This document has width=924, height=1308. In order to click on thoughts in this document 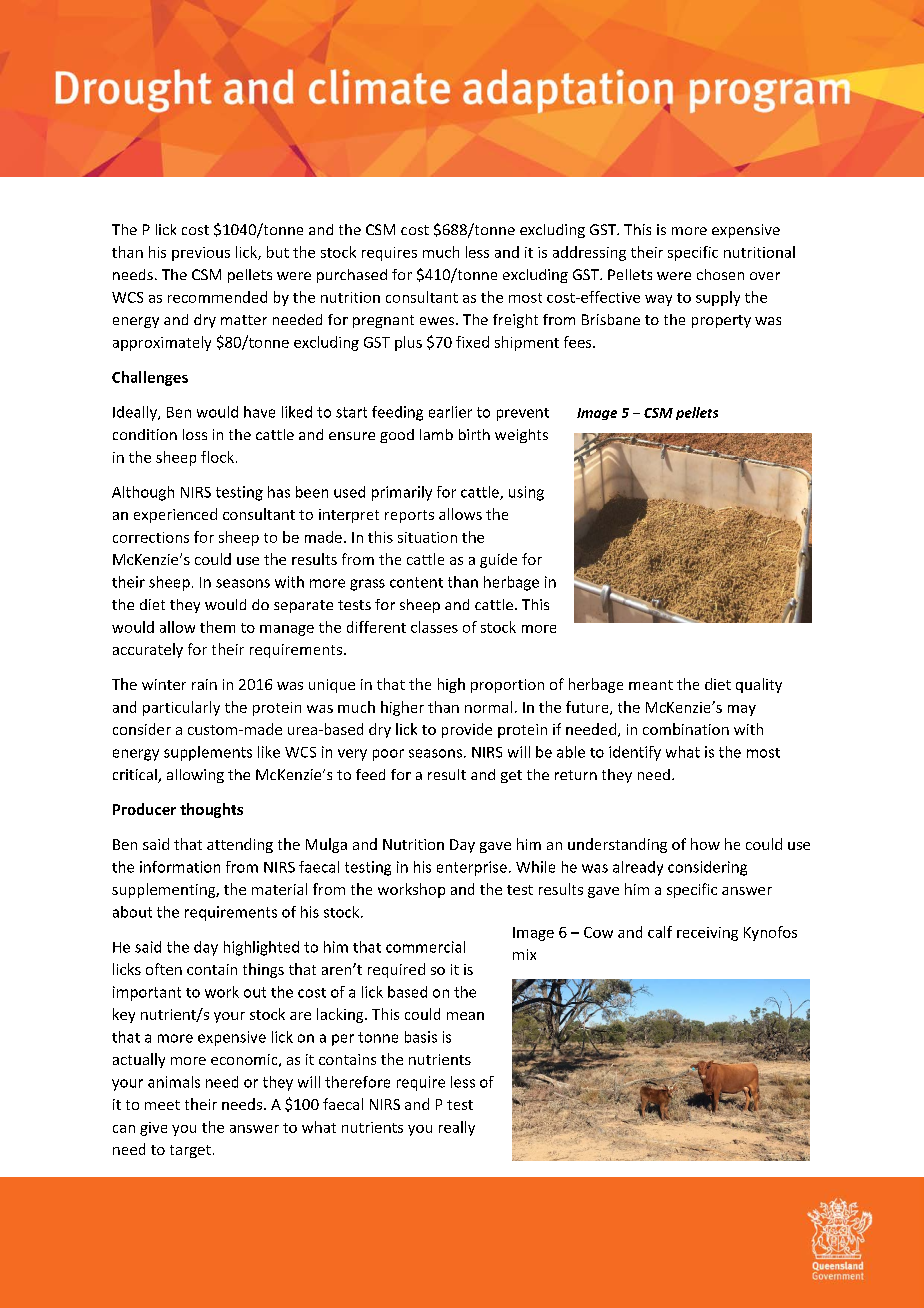, I will do `click(211, 810)`.
